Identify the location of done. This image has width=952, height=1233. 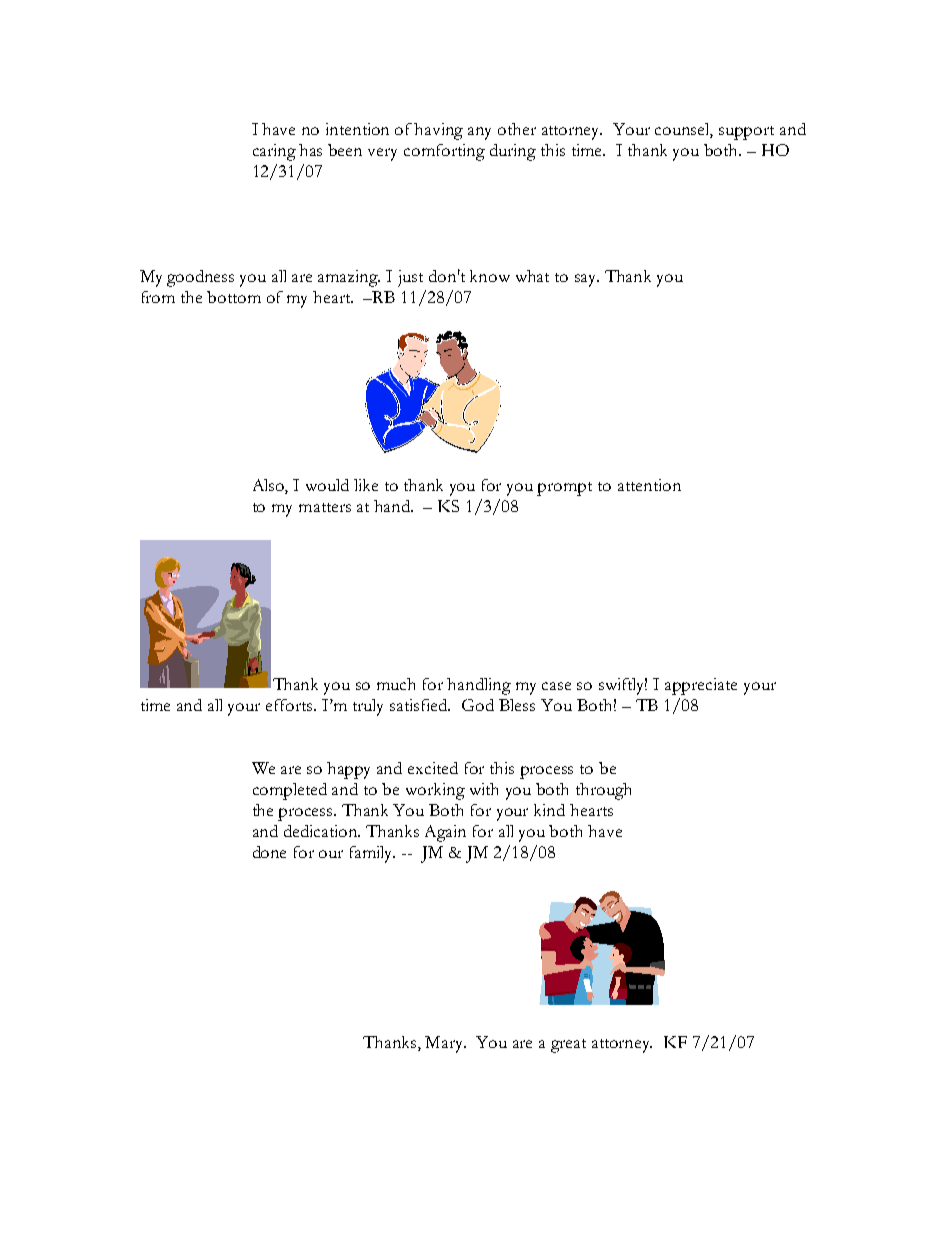
(269, 852).
